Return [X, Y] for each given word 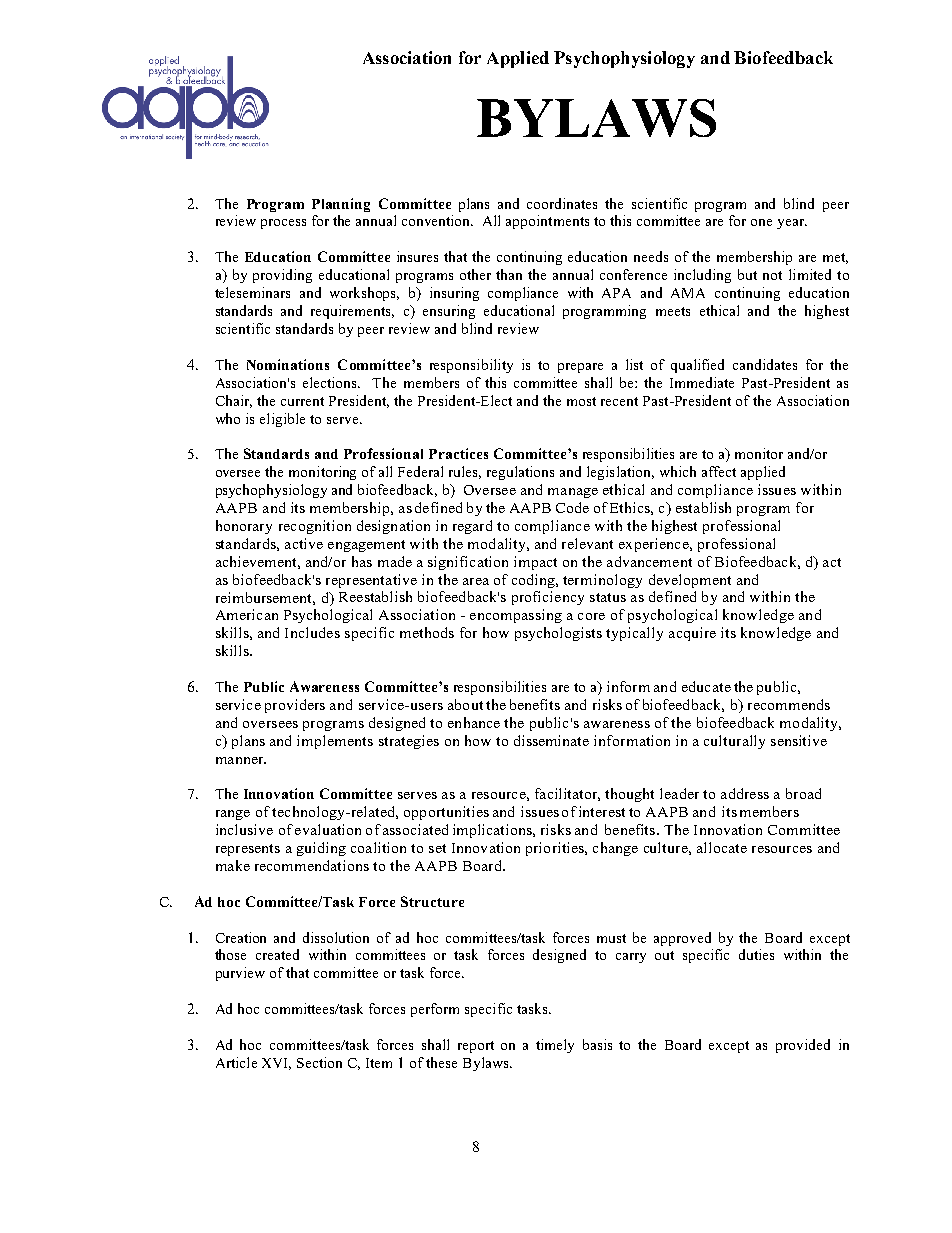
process [283, 224]
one [761, 222]
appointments [547, 222]
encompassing [516, 616]
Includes [312, 632]
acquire [692, 634]
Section [319, 1062]
